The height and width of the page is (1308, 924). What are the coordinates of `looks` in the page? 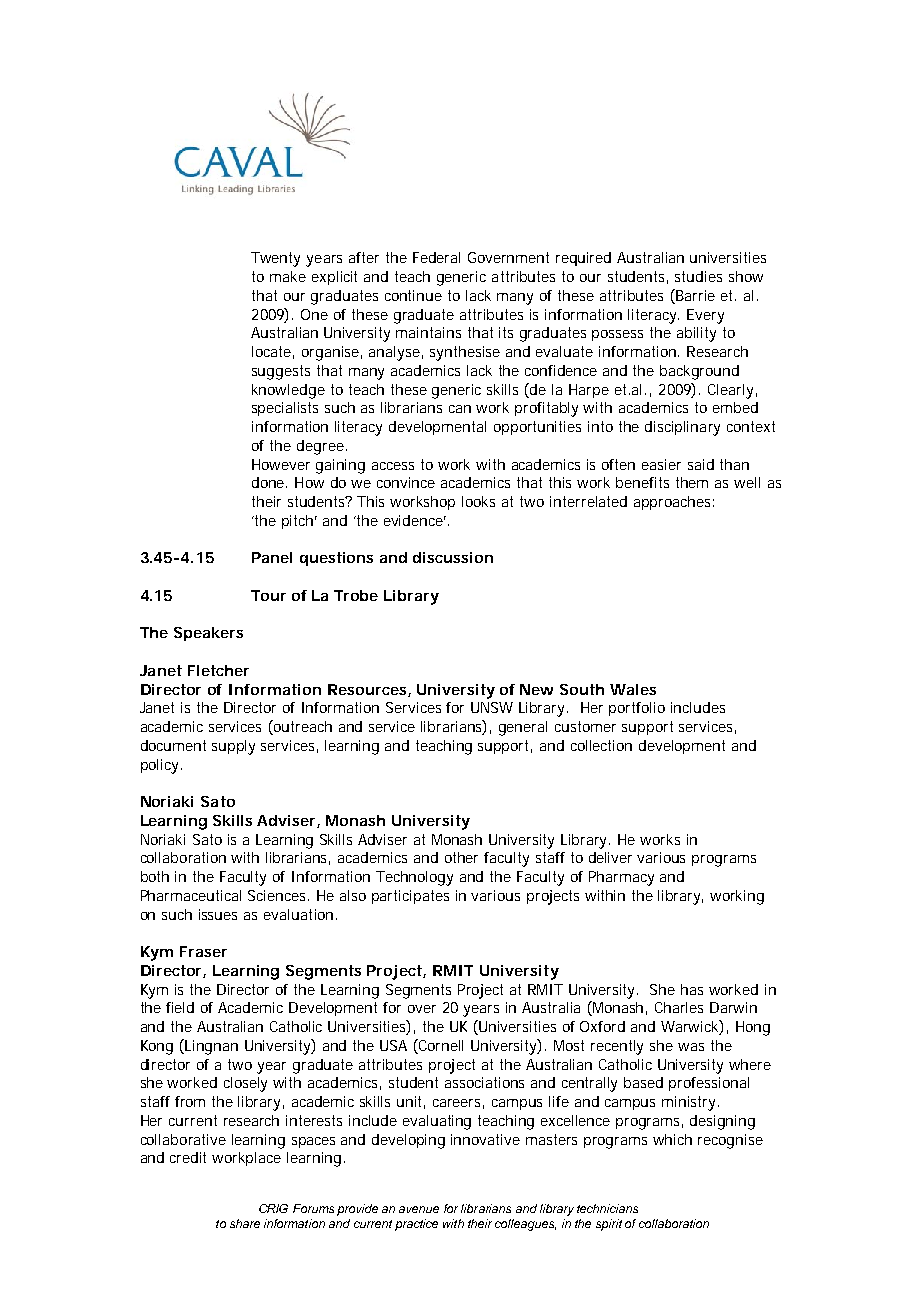 It's located at (478, 501).
